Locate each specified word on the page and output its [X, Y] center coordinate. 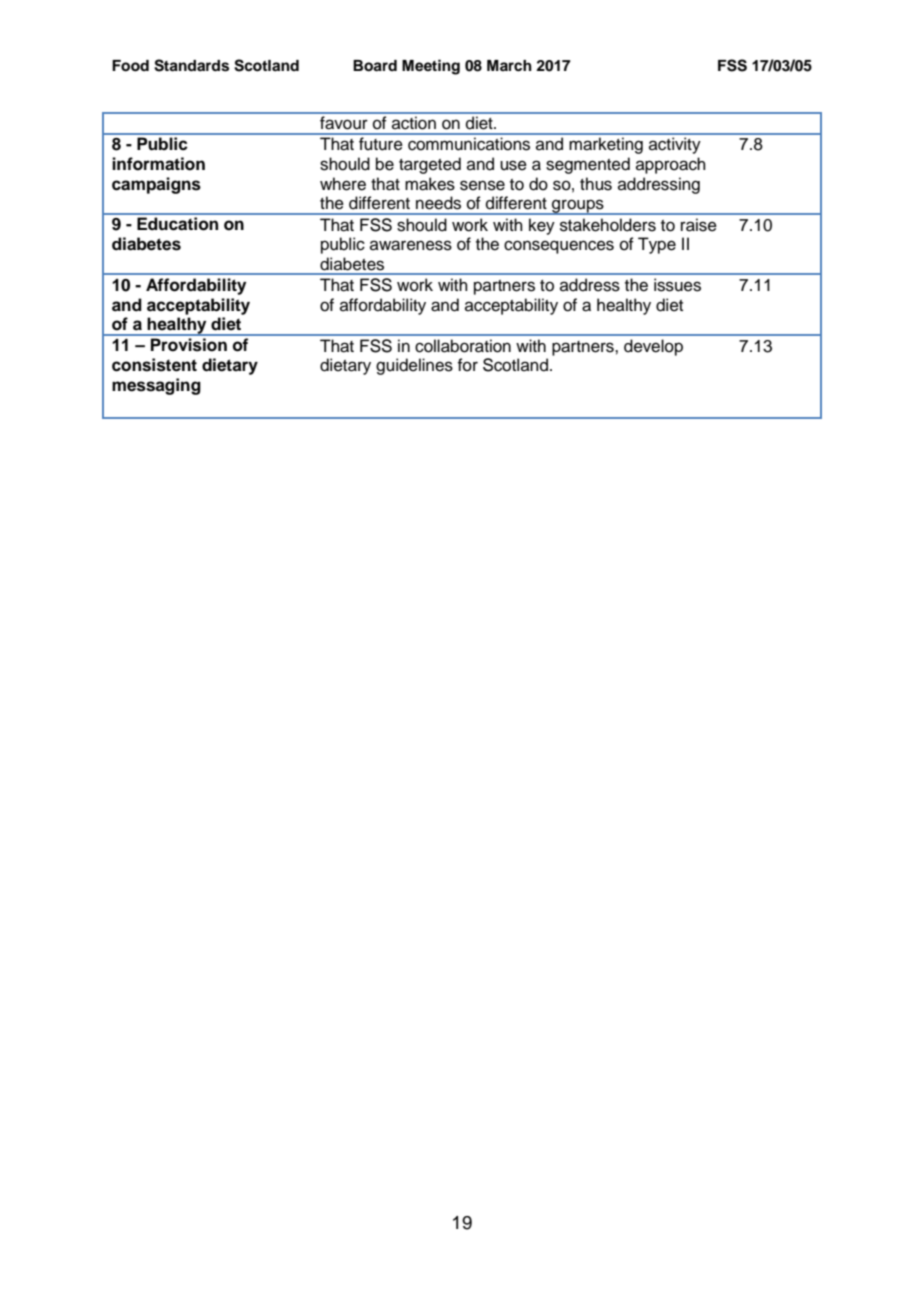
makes [430, 184]
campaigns [156, 185]
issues [677, 285]
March [509, 66]
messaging [156, 386]
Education [177, 224]
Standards [191, 65]
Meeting [431, 67]
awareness [411, 245]
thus [596, 184]
